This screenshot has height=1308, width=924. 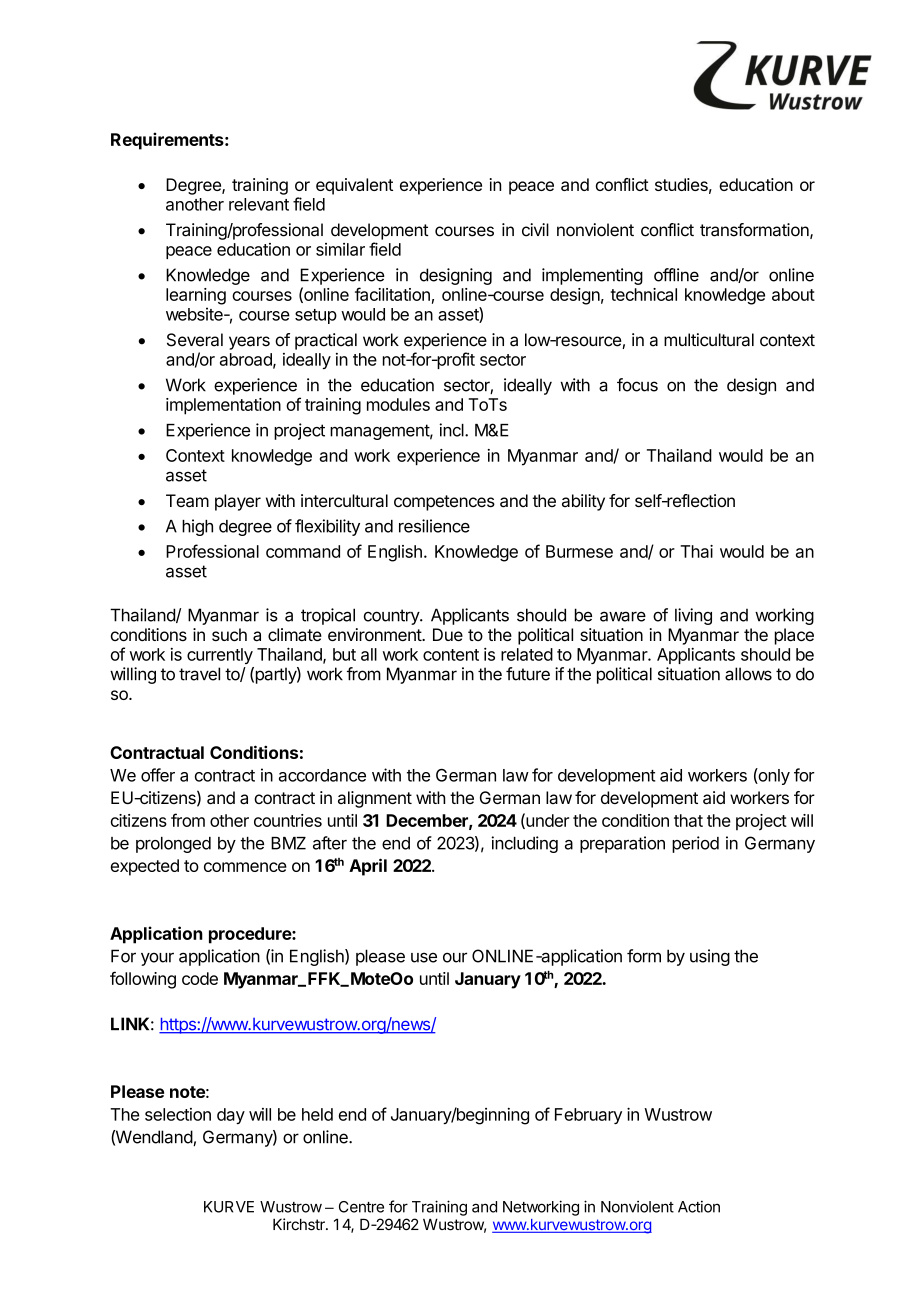 I want to click on use, so click(x=424, y=957).
